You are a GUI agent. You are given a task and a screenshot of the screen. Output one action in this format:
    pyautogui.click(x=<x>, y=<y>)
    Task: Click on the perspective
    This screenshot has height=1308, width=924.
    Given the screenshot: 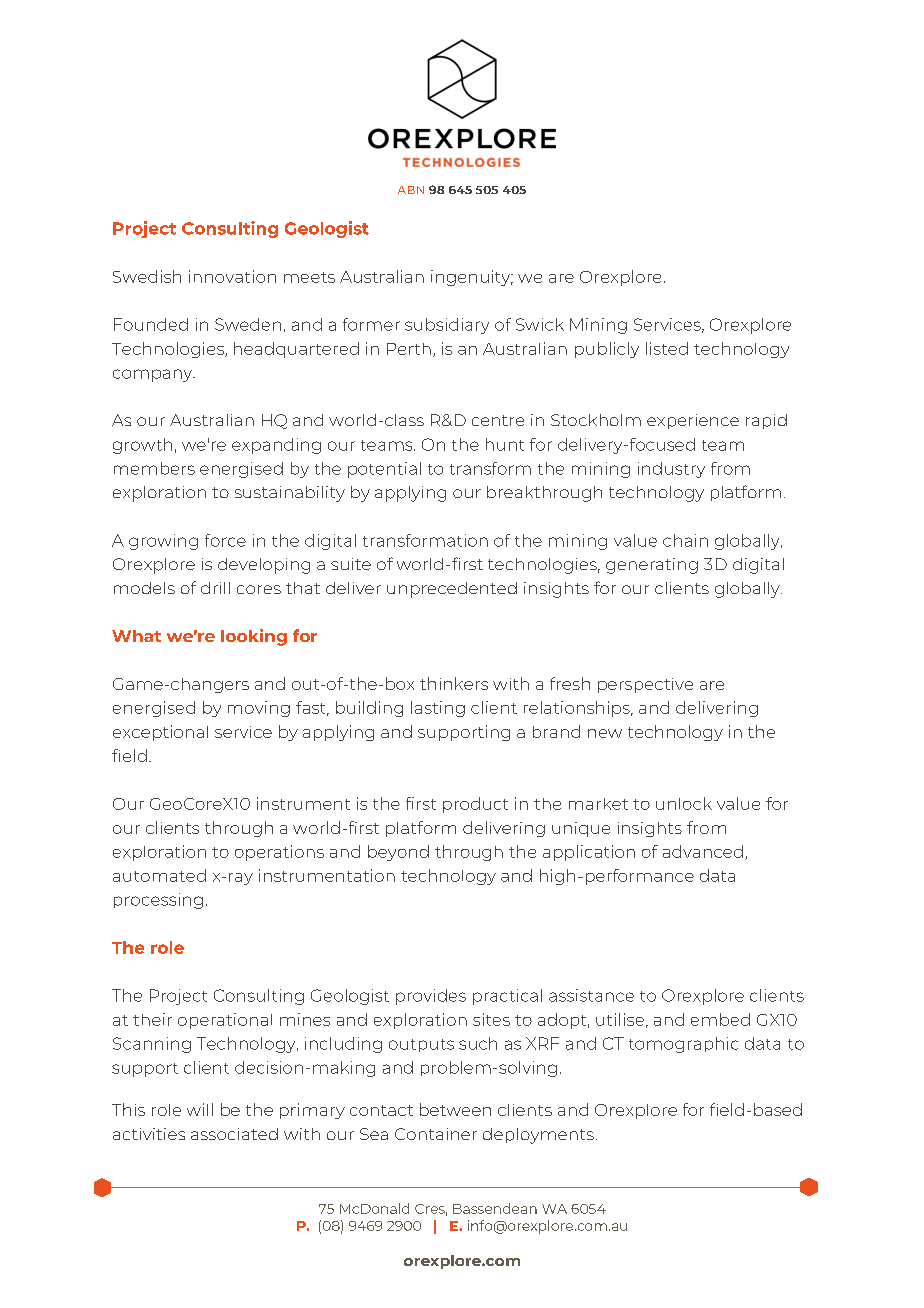 What is the action you would take?
    pyautogui.click(x=645, y=685)
